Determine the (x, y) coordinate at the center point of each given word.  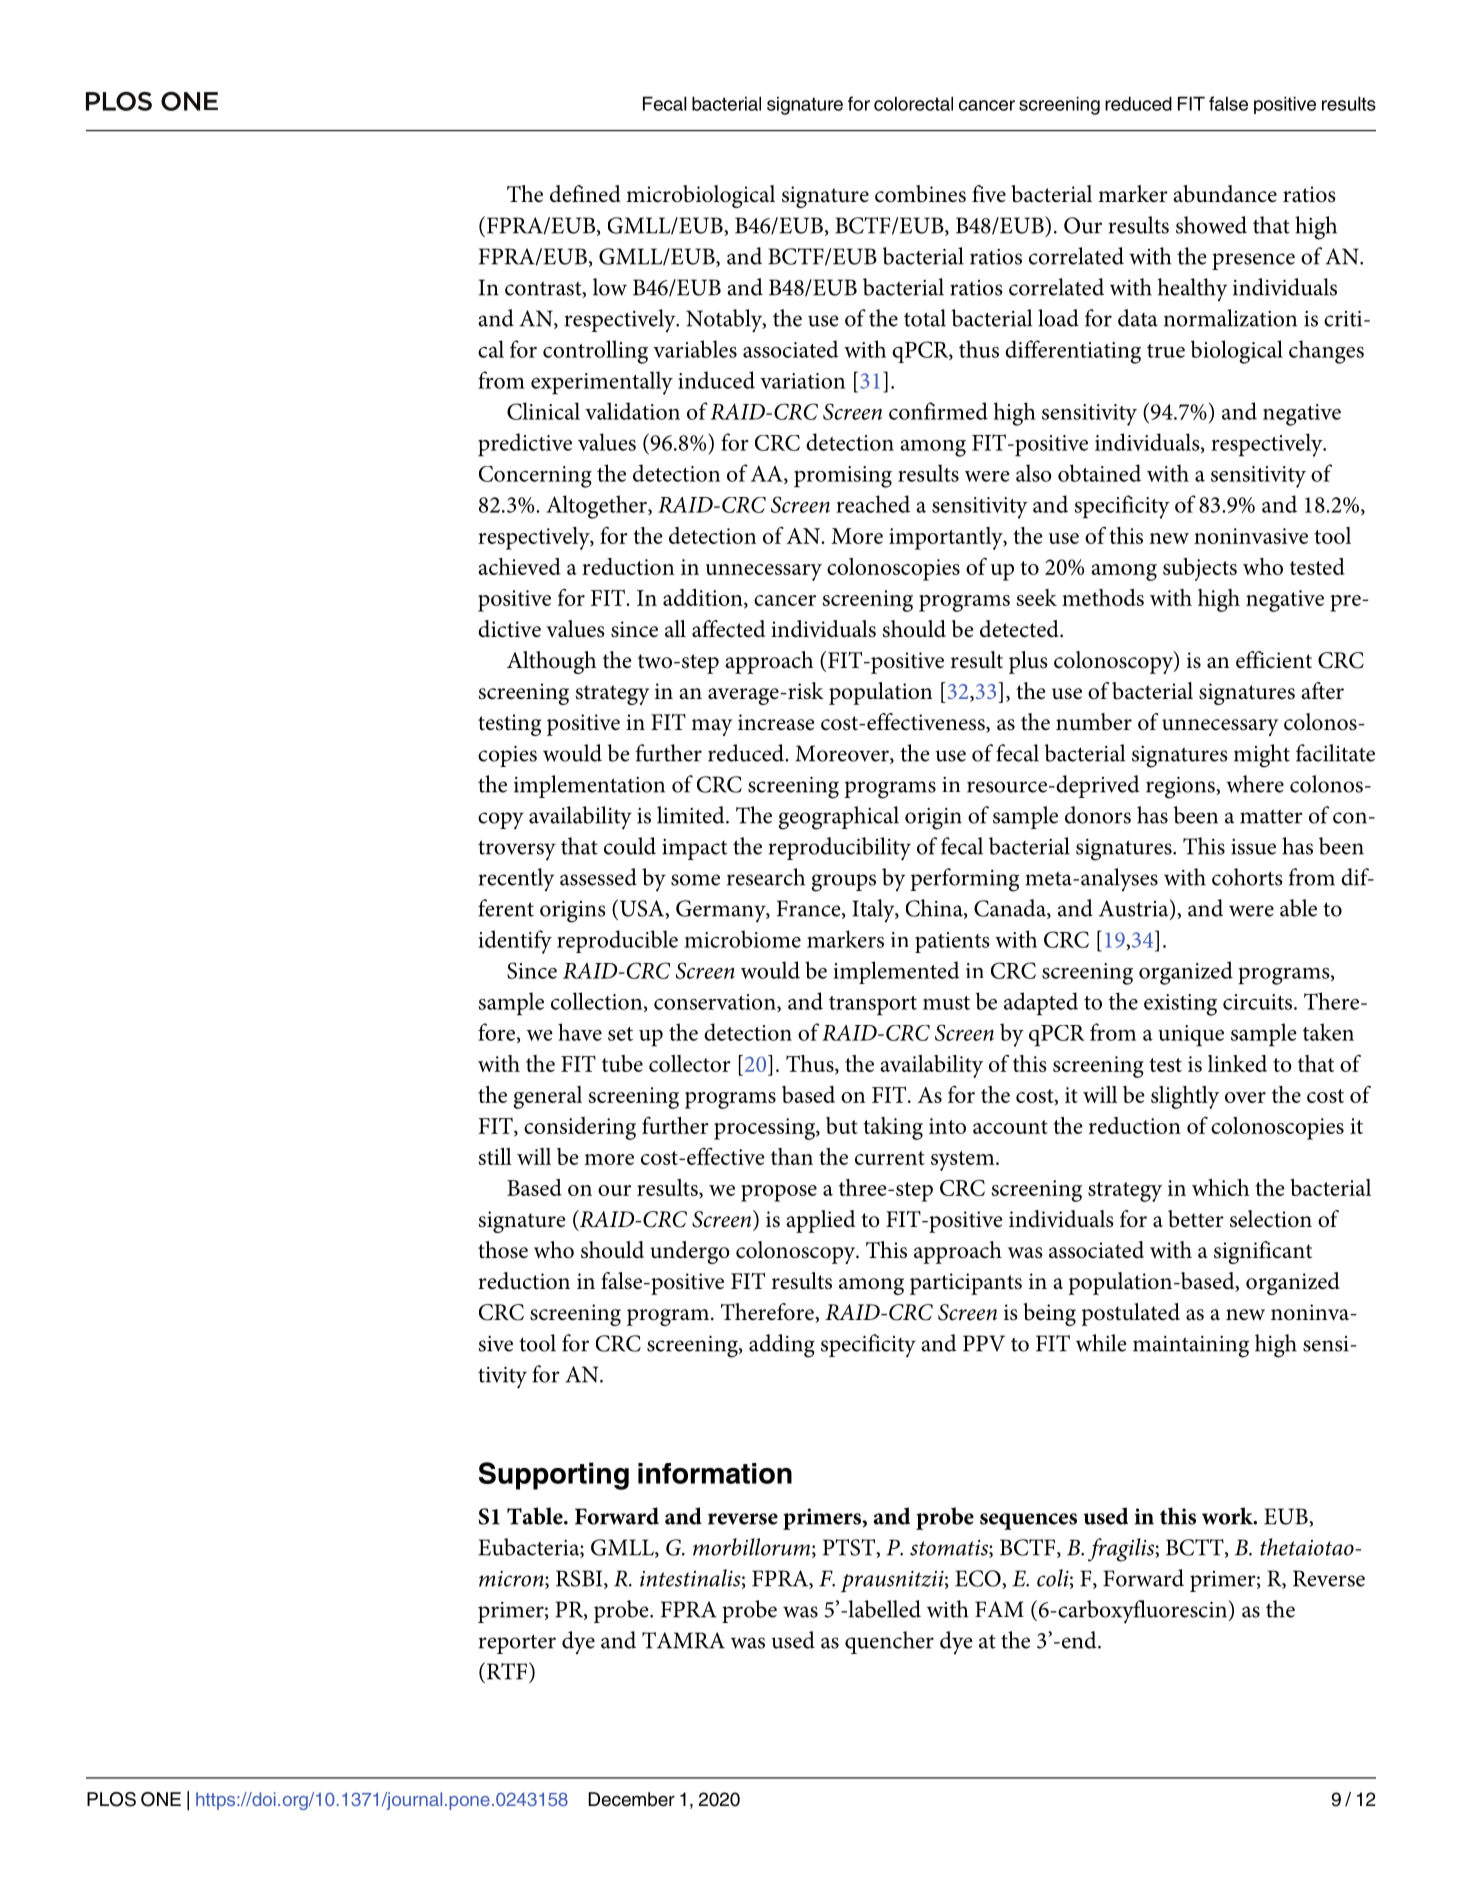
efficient (1274, 660)
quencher (889, 1642)
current (890, 1158)
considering (580, 1128)
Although (551, 662)
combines (920, 194)
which (1220, 1187)
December (631, 1799)
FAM (999, 1609)
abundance (1225, 194)
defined (585, 194)
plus (1028, 662)
